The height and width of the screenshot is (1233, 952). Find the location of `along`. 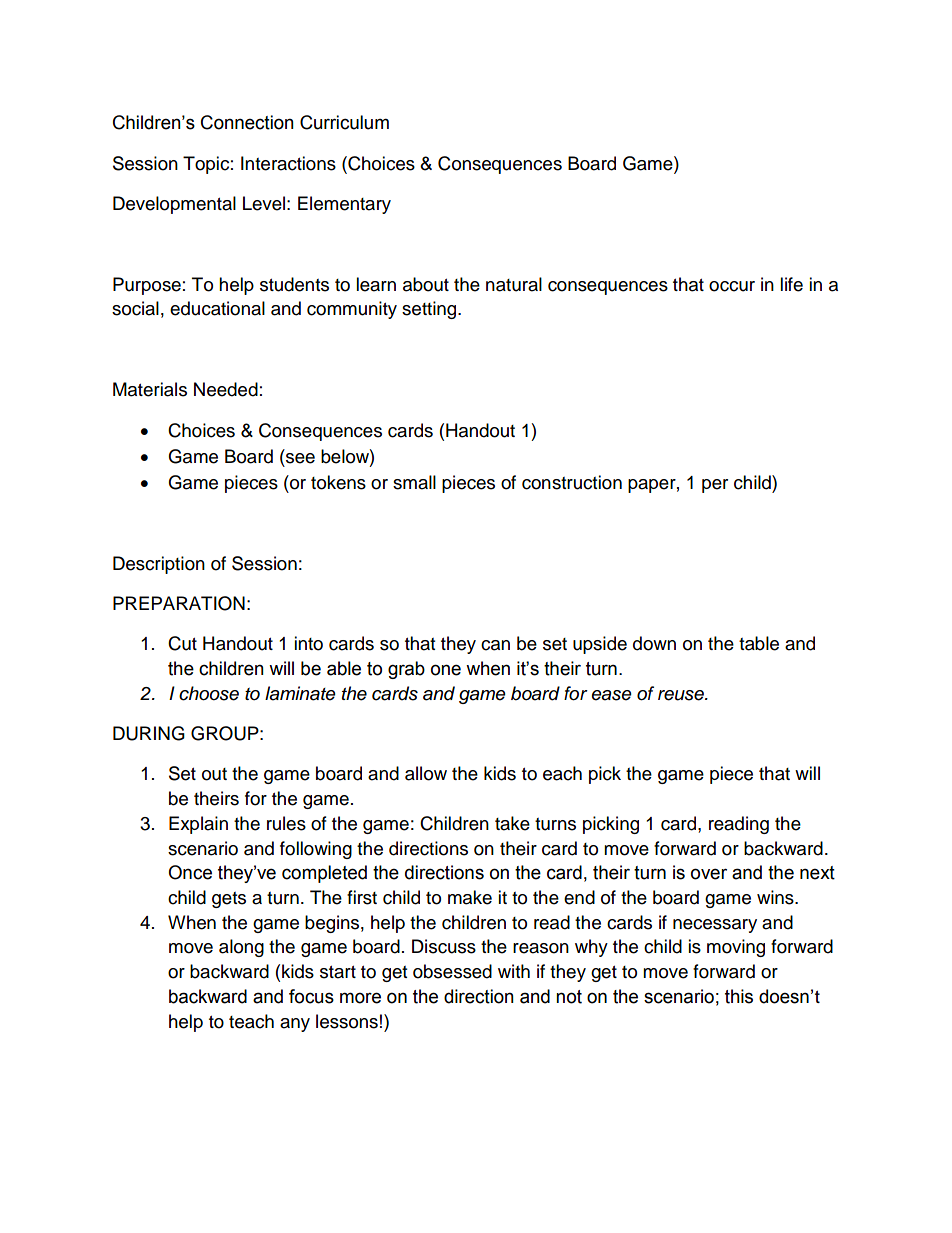

along is located at coordinates (241, 948).
